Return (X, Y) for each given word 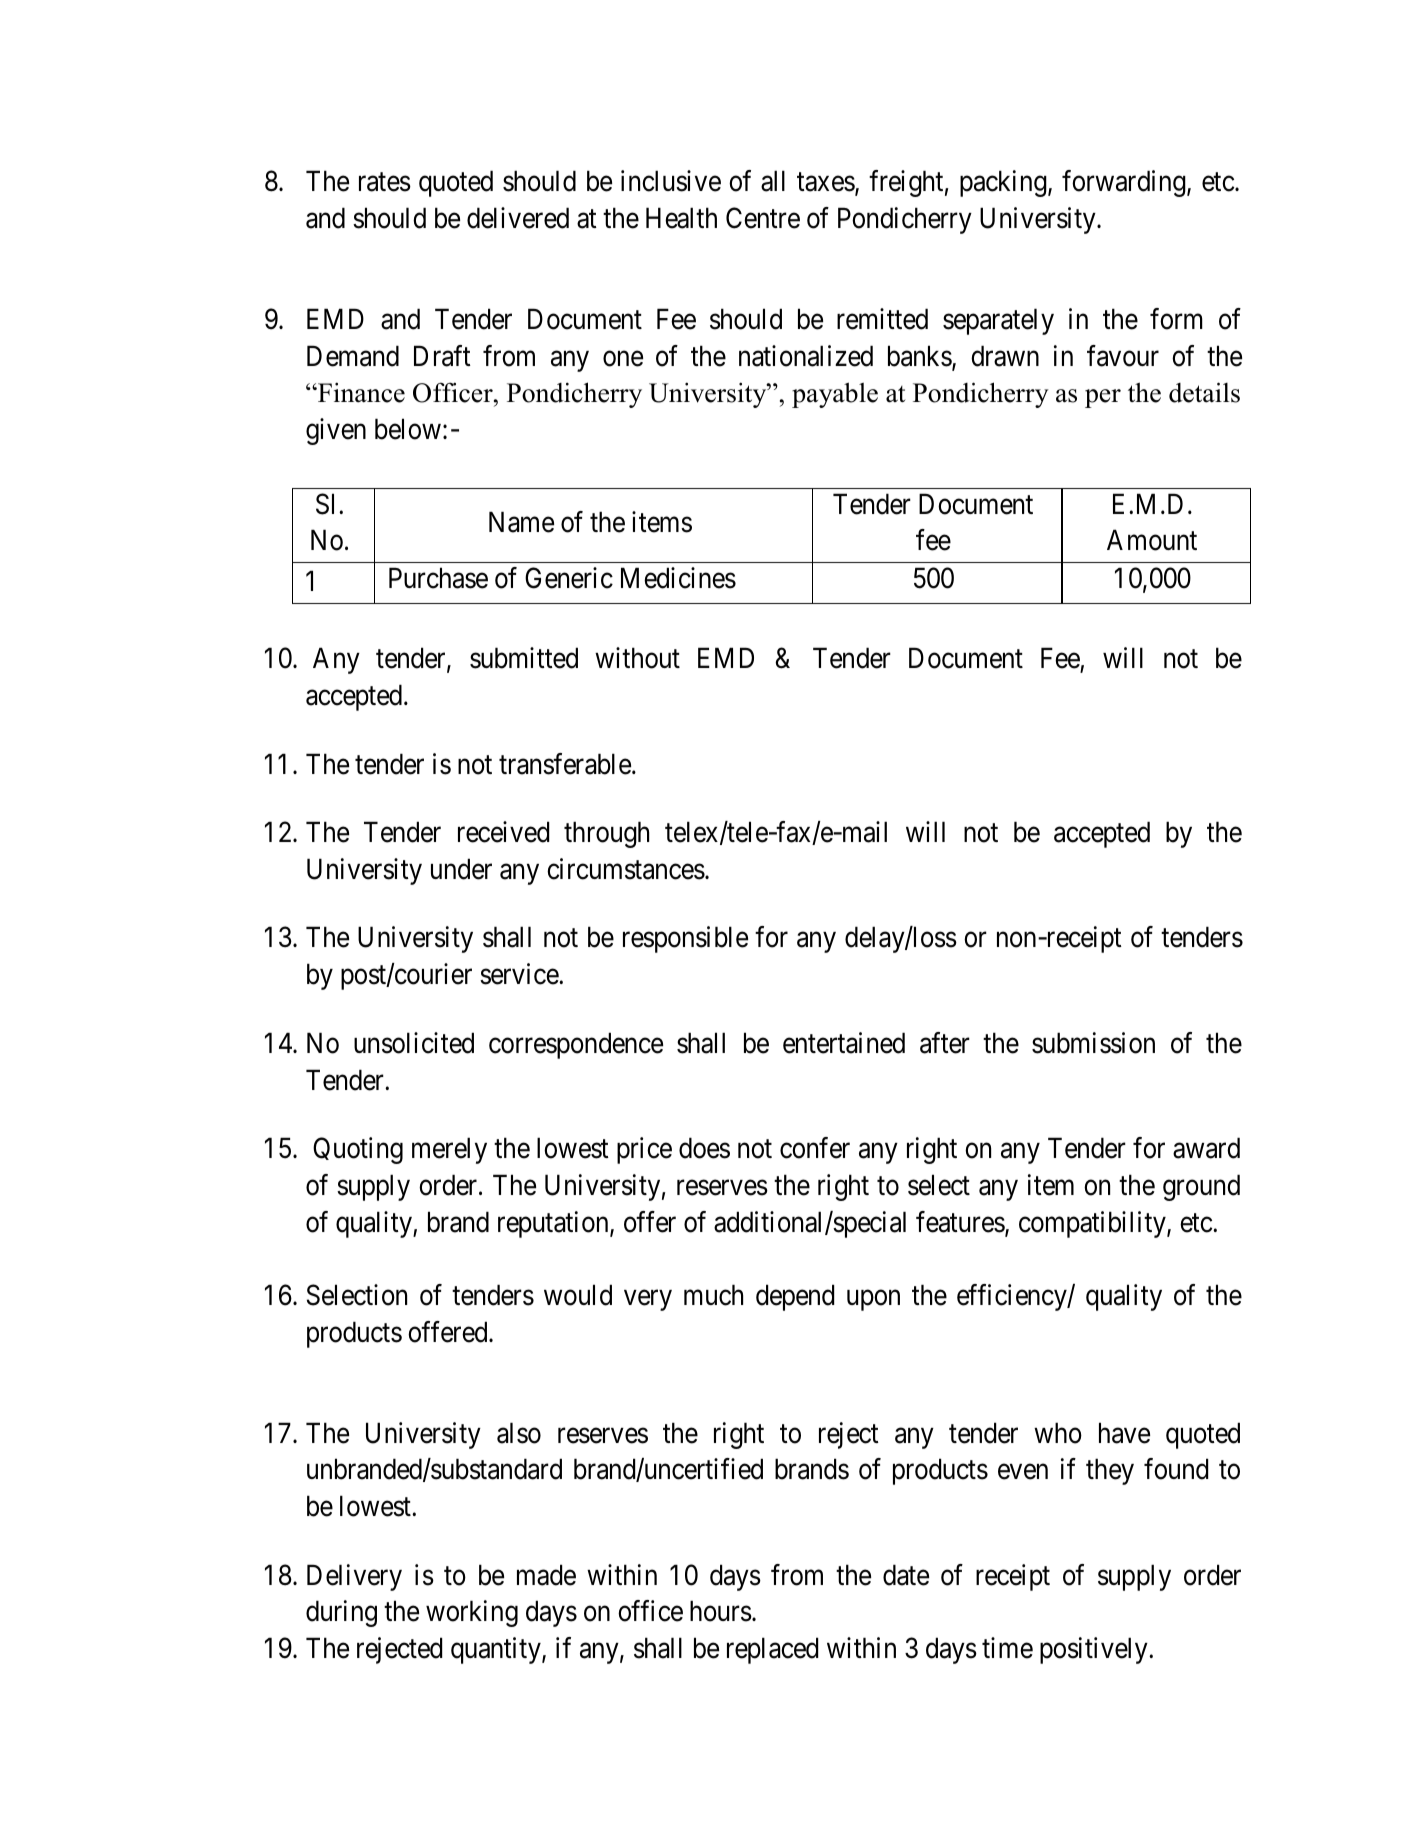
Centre (763, 218)
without (637, 658)
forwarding (1125, 183)
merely (449, 1150)
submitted (524, 658)
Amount (1152, 540)
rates (385, 182)
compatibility (1093, 1224)
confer (815, 1148)
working (472, 1614)
